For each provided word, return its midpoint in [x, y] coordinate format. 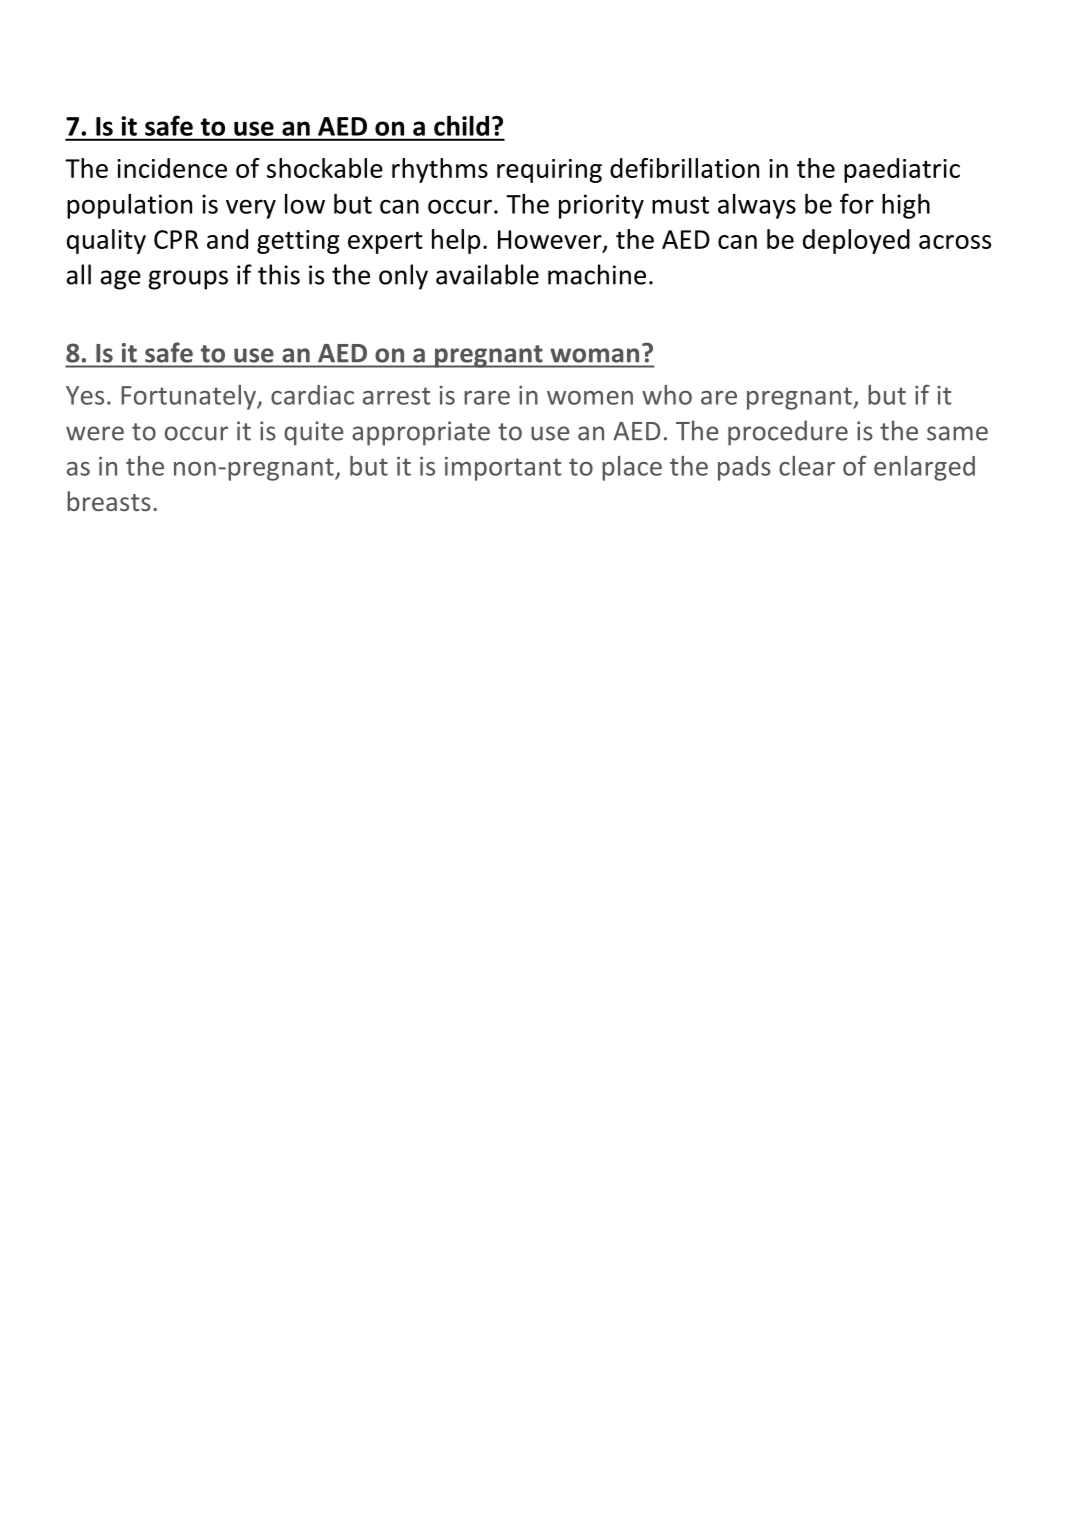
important [503, 469]
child [461, 126]
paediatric [902, 170]
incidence [172, 168]
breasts [109, 501]
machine [597, 274]
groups [188, 280]
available [487, 274]
